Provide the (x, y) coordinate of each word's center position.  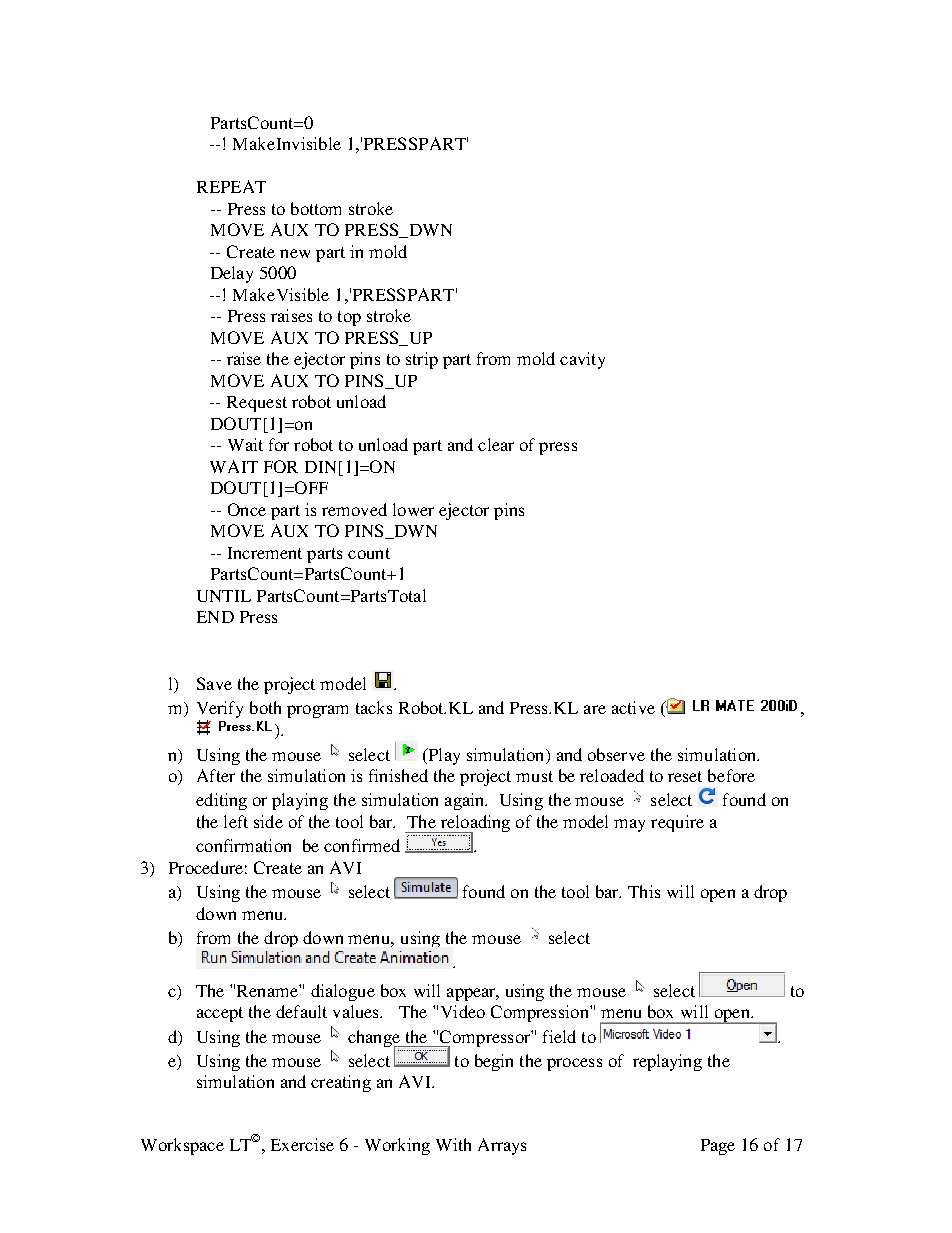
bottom (316, 208)
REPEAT (231, 186)
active (633, 707)
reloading (474, 824)
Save (214, 683)
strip (422, 360)
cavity (582, 360)
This (644, 891)
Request (257, 404)
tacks (374, 707)
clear (496, 444)
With (453, 1144)
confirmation (243, 845)
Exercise (302, 1144)
